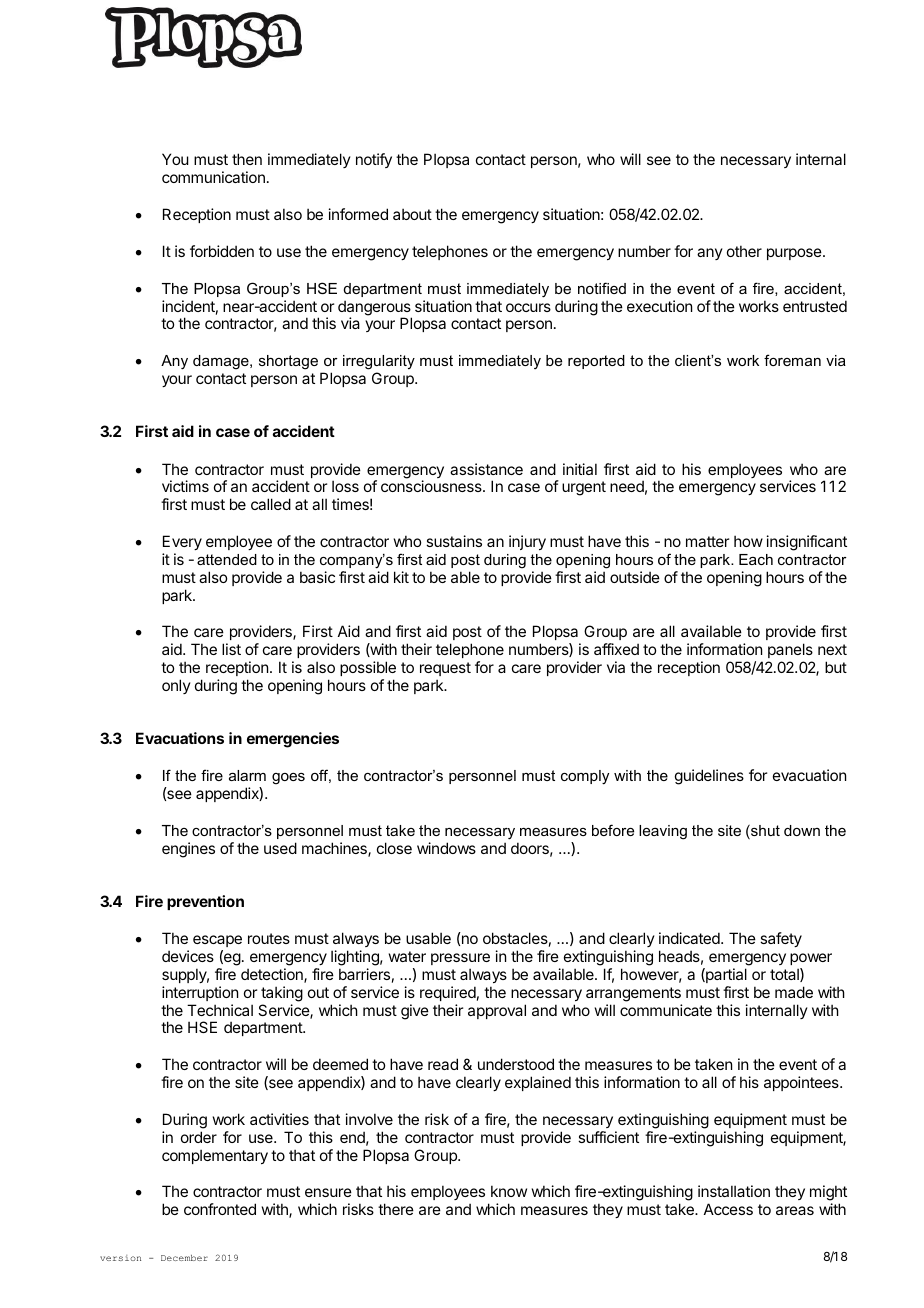  I want to click on devices, so click(188, 956).
